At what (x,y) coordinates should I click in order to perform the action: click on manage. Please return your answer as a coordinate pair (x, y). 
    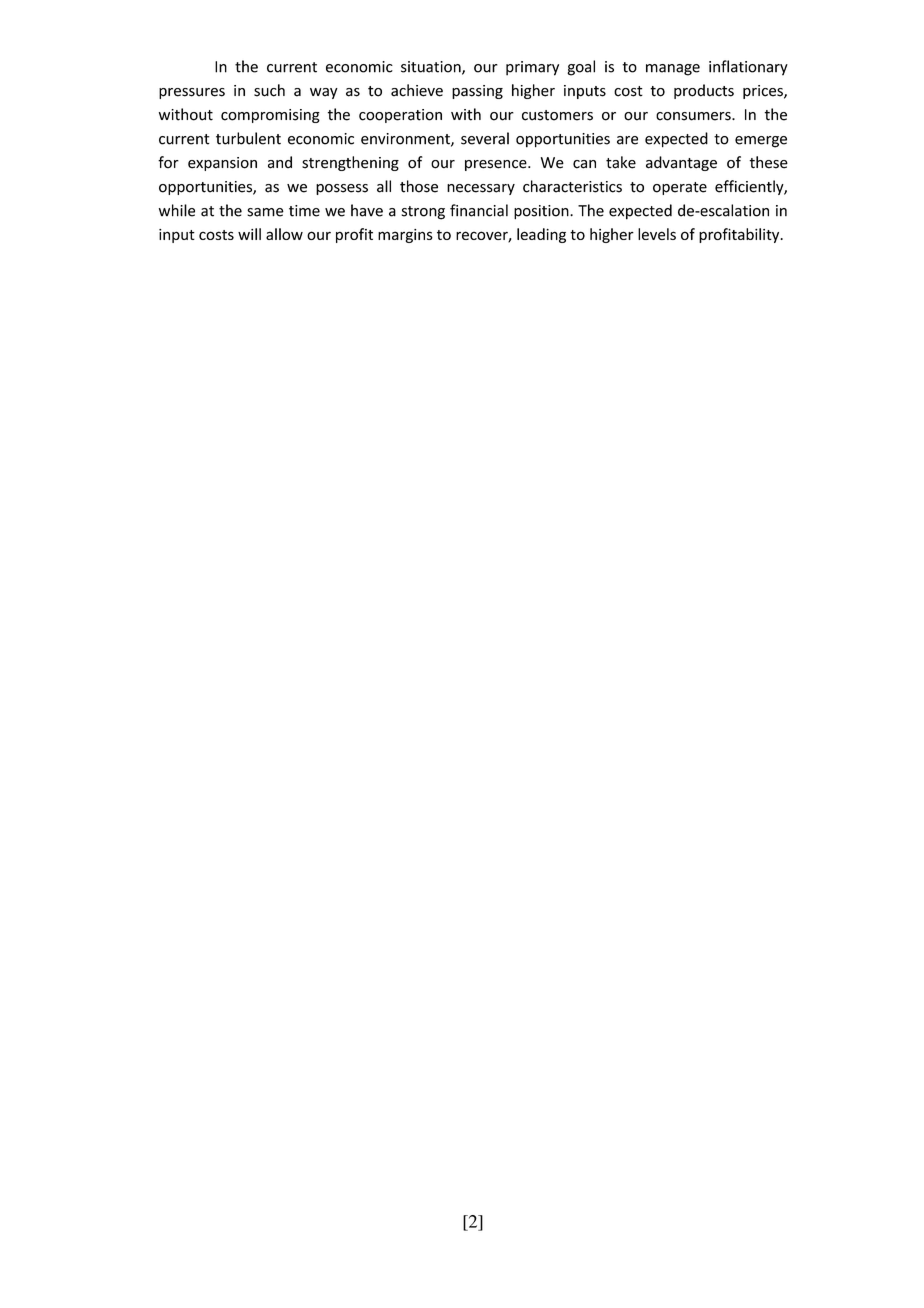
    Looking at the image, I should click on (673, 70).
